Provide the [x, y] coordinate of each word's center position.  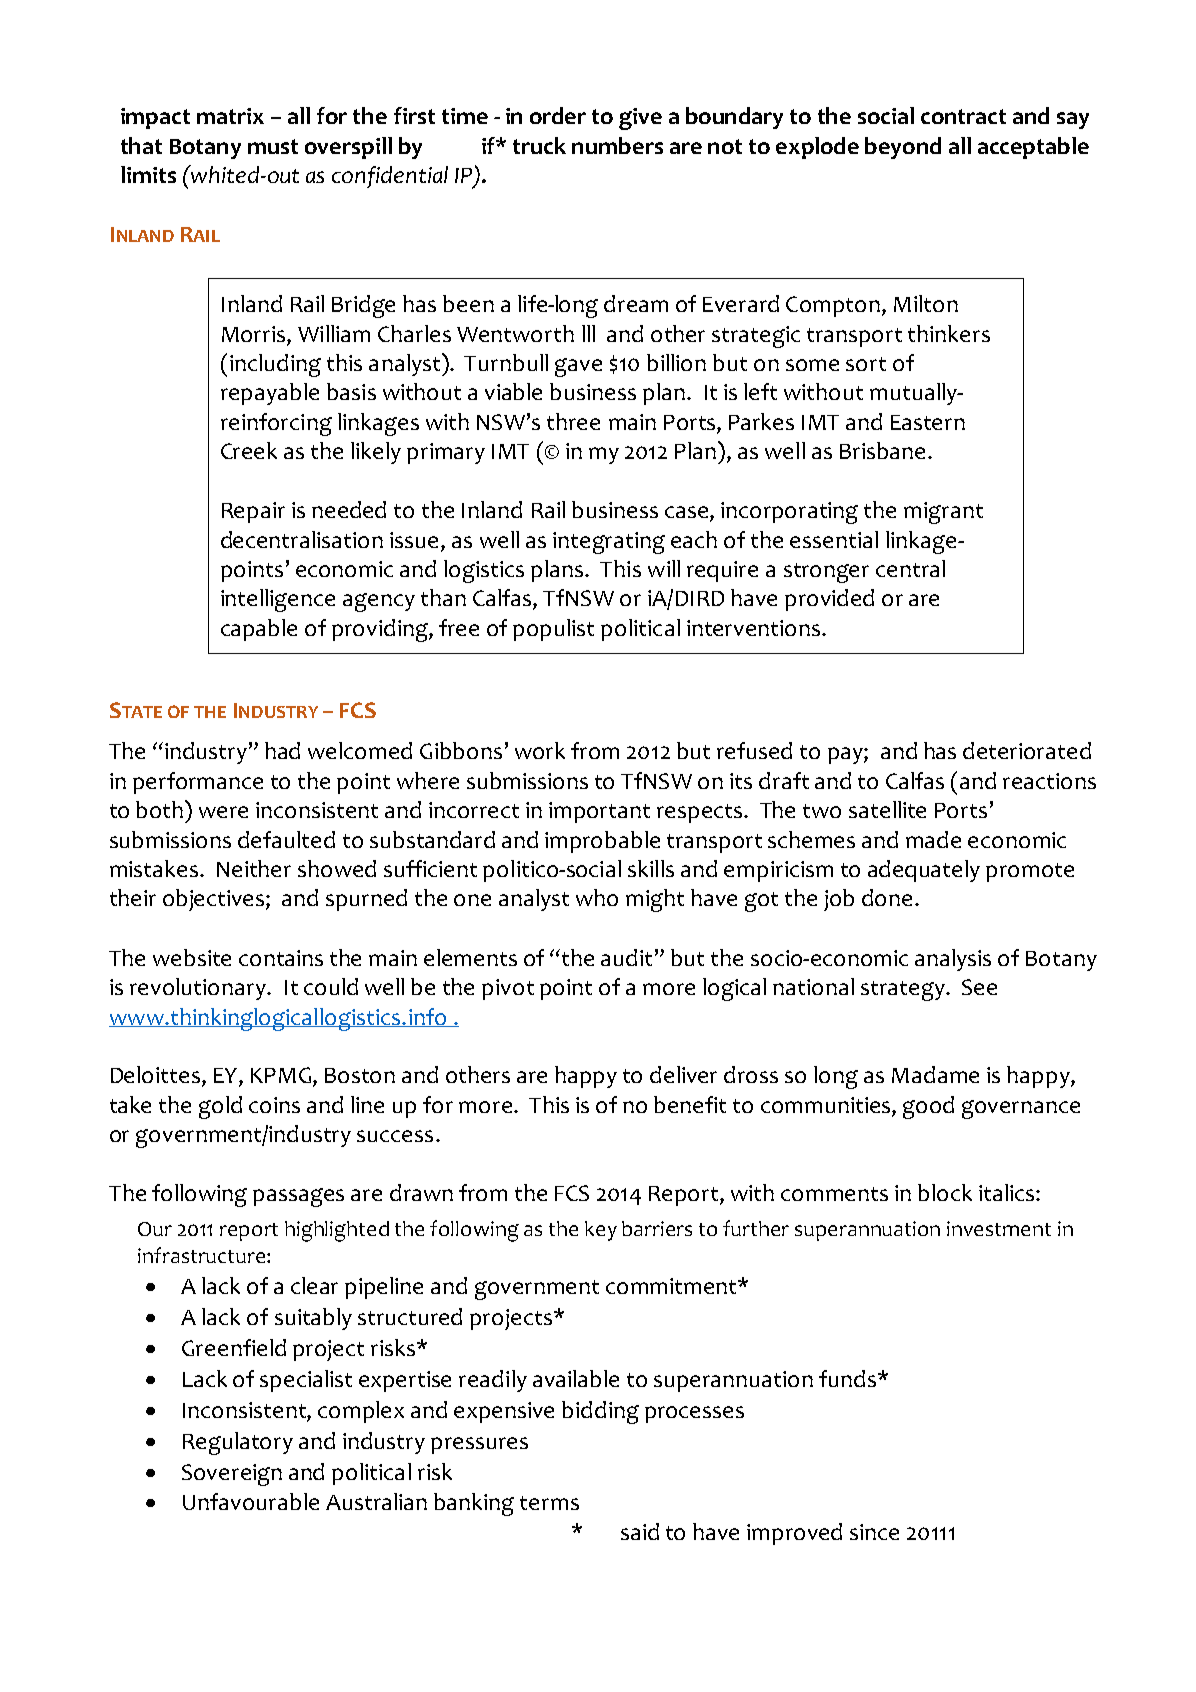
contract [963, 116]
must [273, 146]
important [599, 812]
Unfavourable [251, 1501]
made [933, 839]
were [223, 812]
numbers [617, 145]
